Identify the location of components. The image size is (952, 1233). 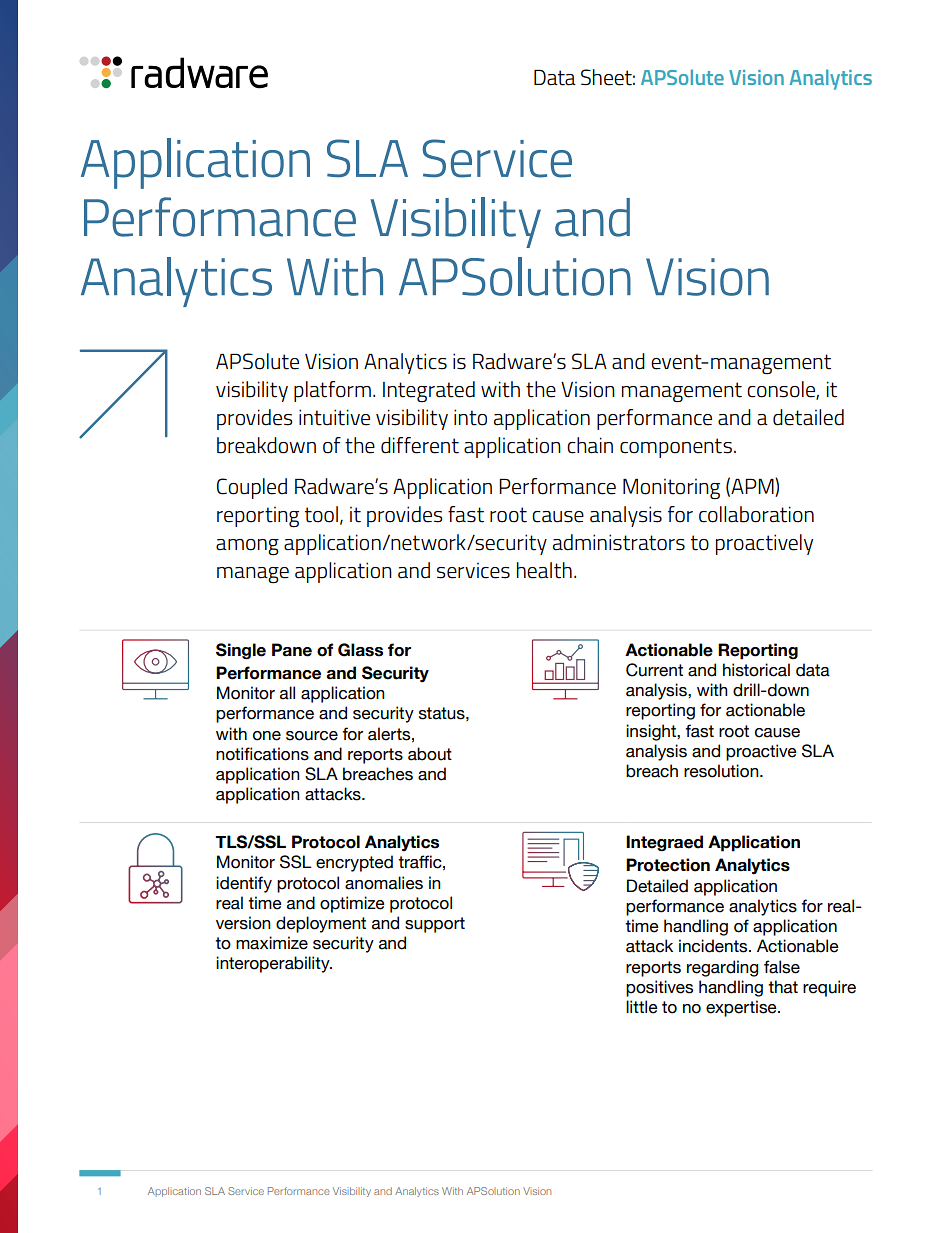
(676, 448).
